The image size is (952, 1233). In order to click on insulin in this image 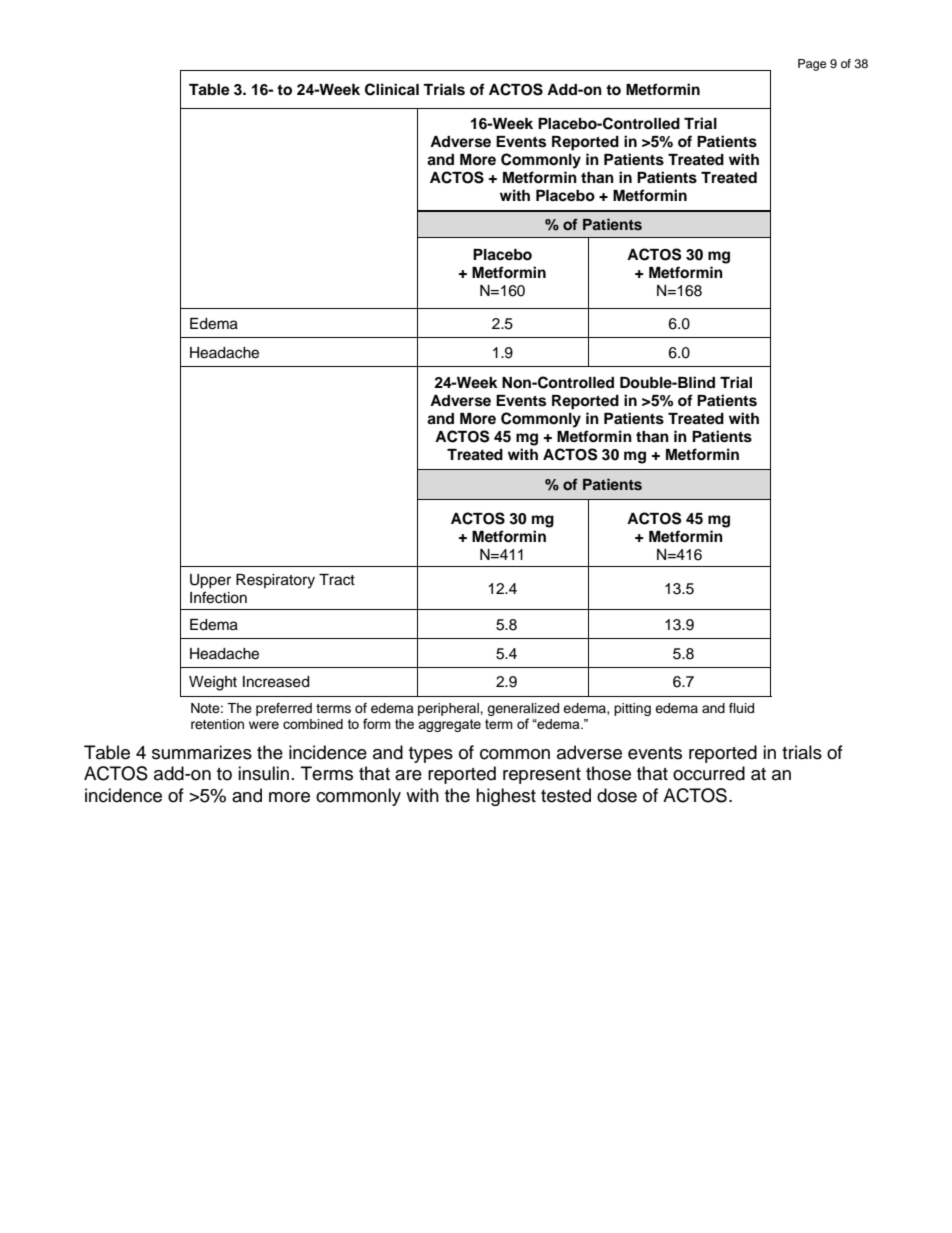, I will do `click(263, 773)`.
